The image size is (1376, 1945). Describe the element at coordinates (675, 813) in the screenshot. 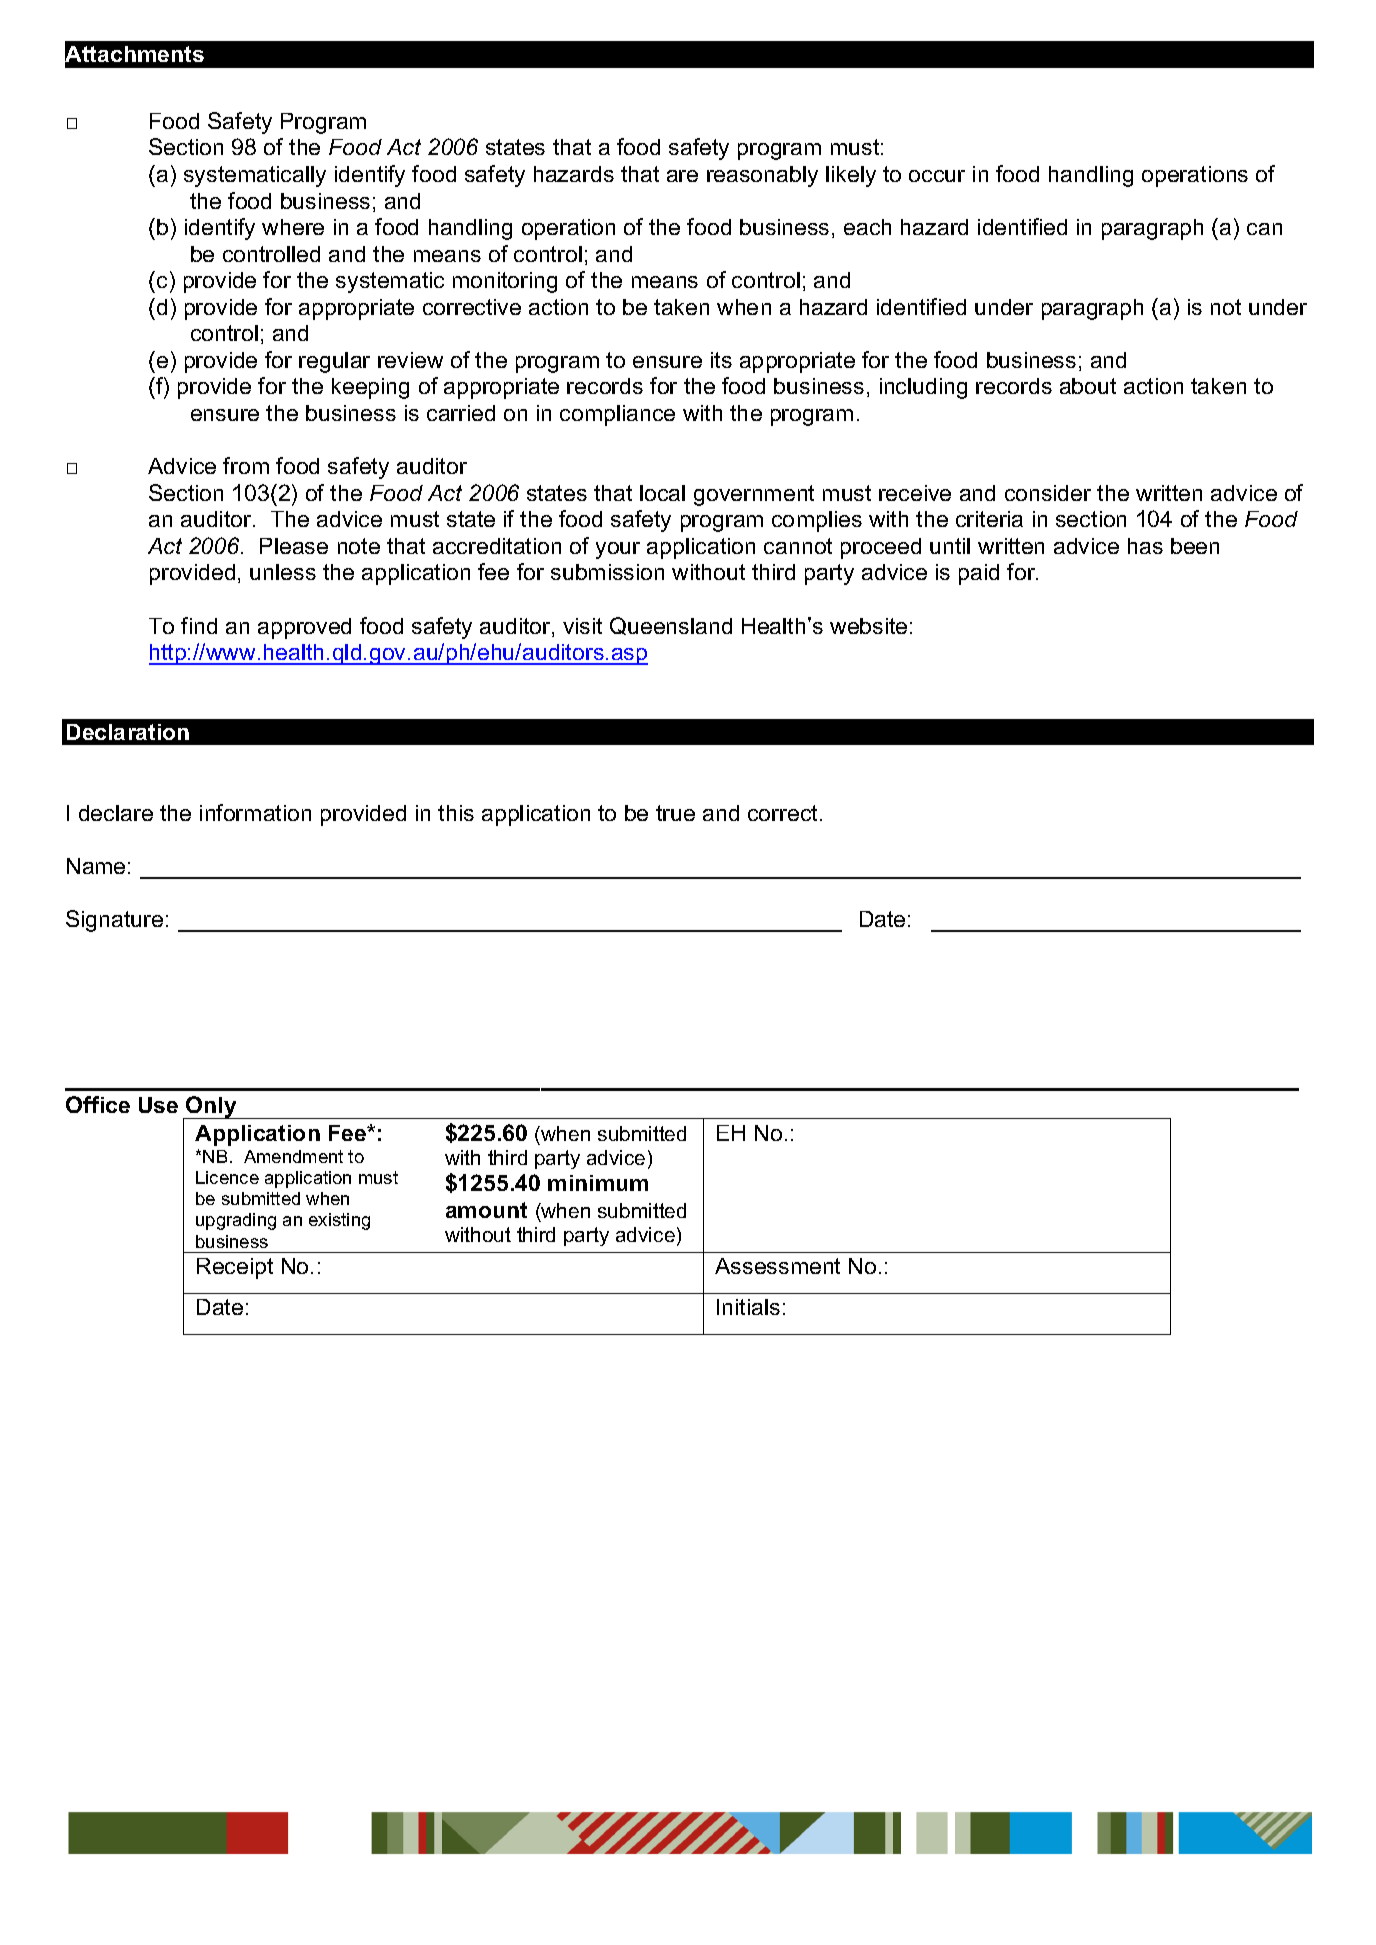

I see `true` at that location.
